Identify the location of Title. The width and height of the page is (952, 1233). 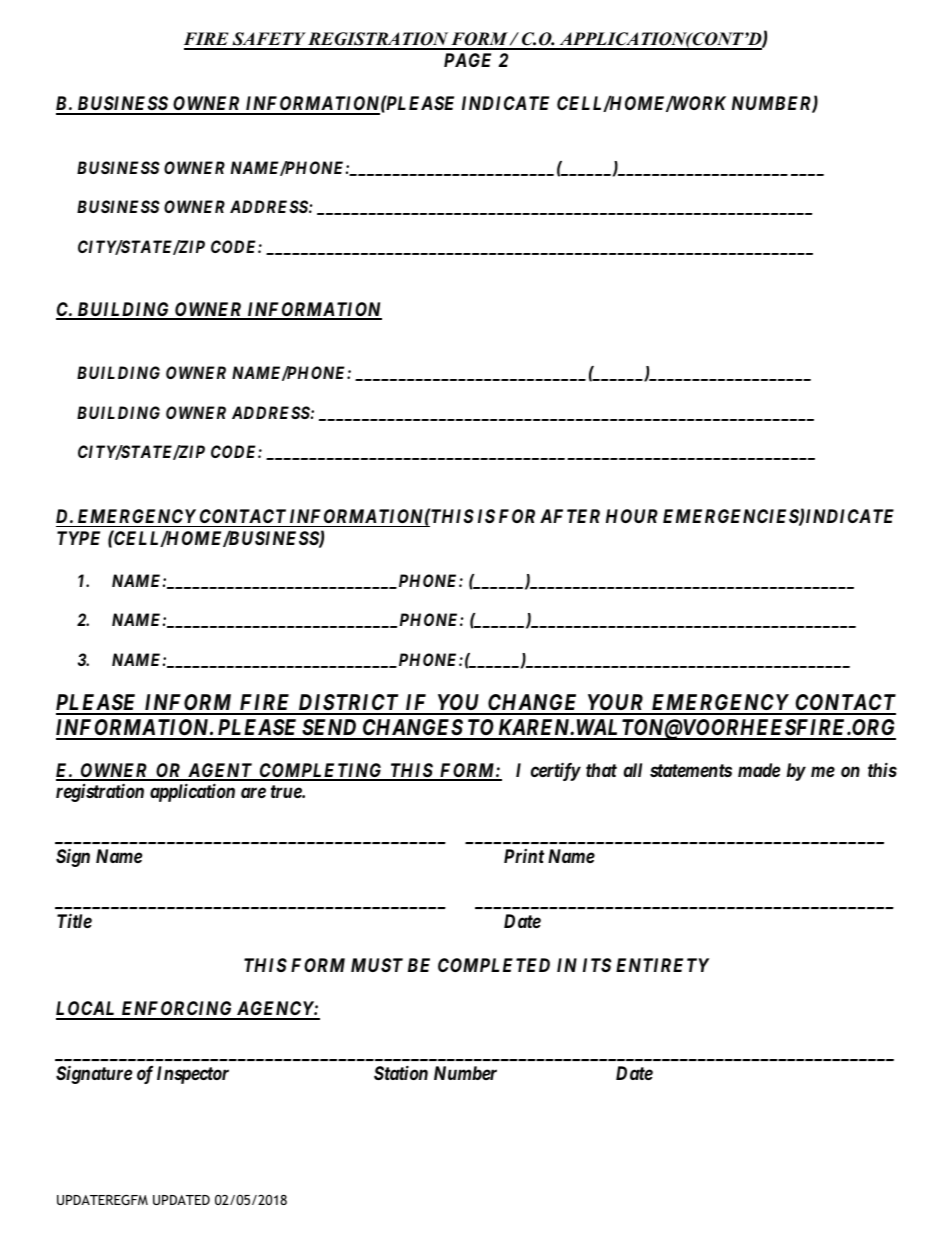
(74, 920).
